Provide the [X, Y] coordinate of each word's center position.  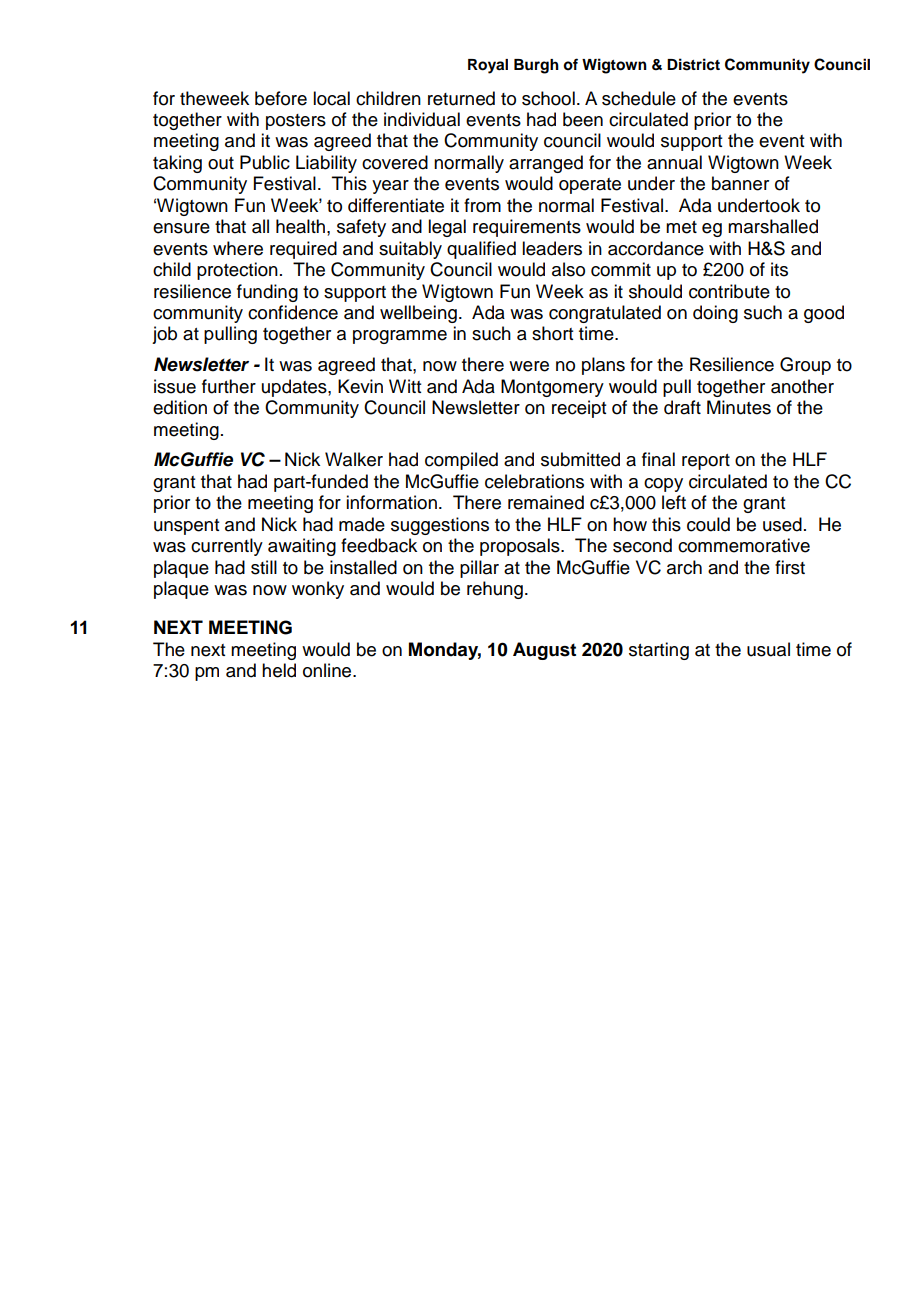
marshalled [773, 226]
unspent [186, 527]
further [229, 386]
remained [546, 502]
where [238, 248]
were [529, 366]
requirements [527, 228]
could [708, 524]
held [279, 670]
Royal [488, 66]
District [693, 64]
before [281, 98]
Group [805, 366]
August [544, 651]
